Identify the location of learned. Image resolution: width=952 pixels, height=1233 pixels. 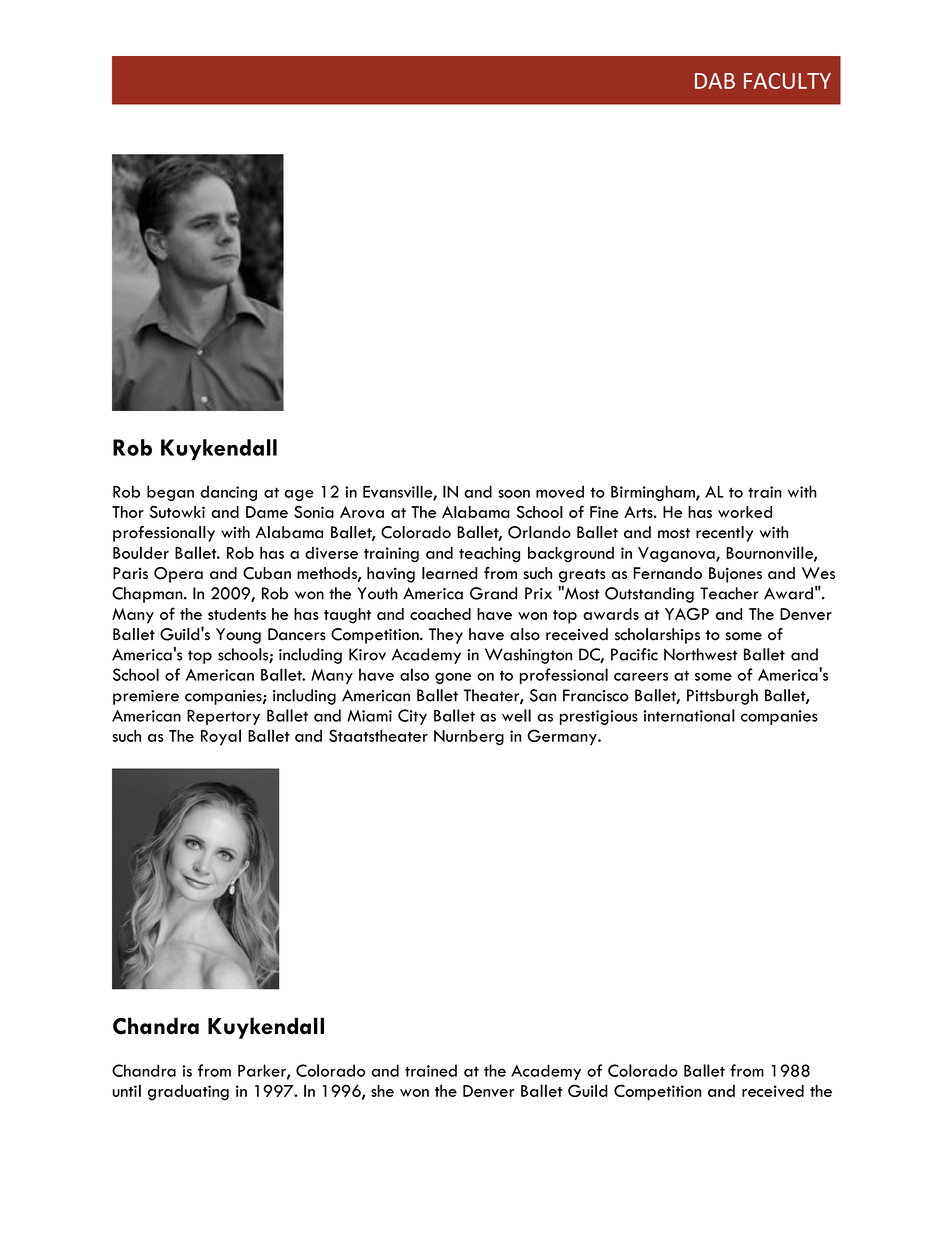
(450, 573).
